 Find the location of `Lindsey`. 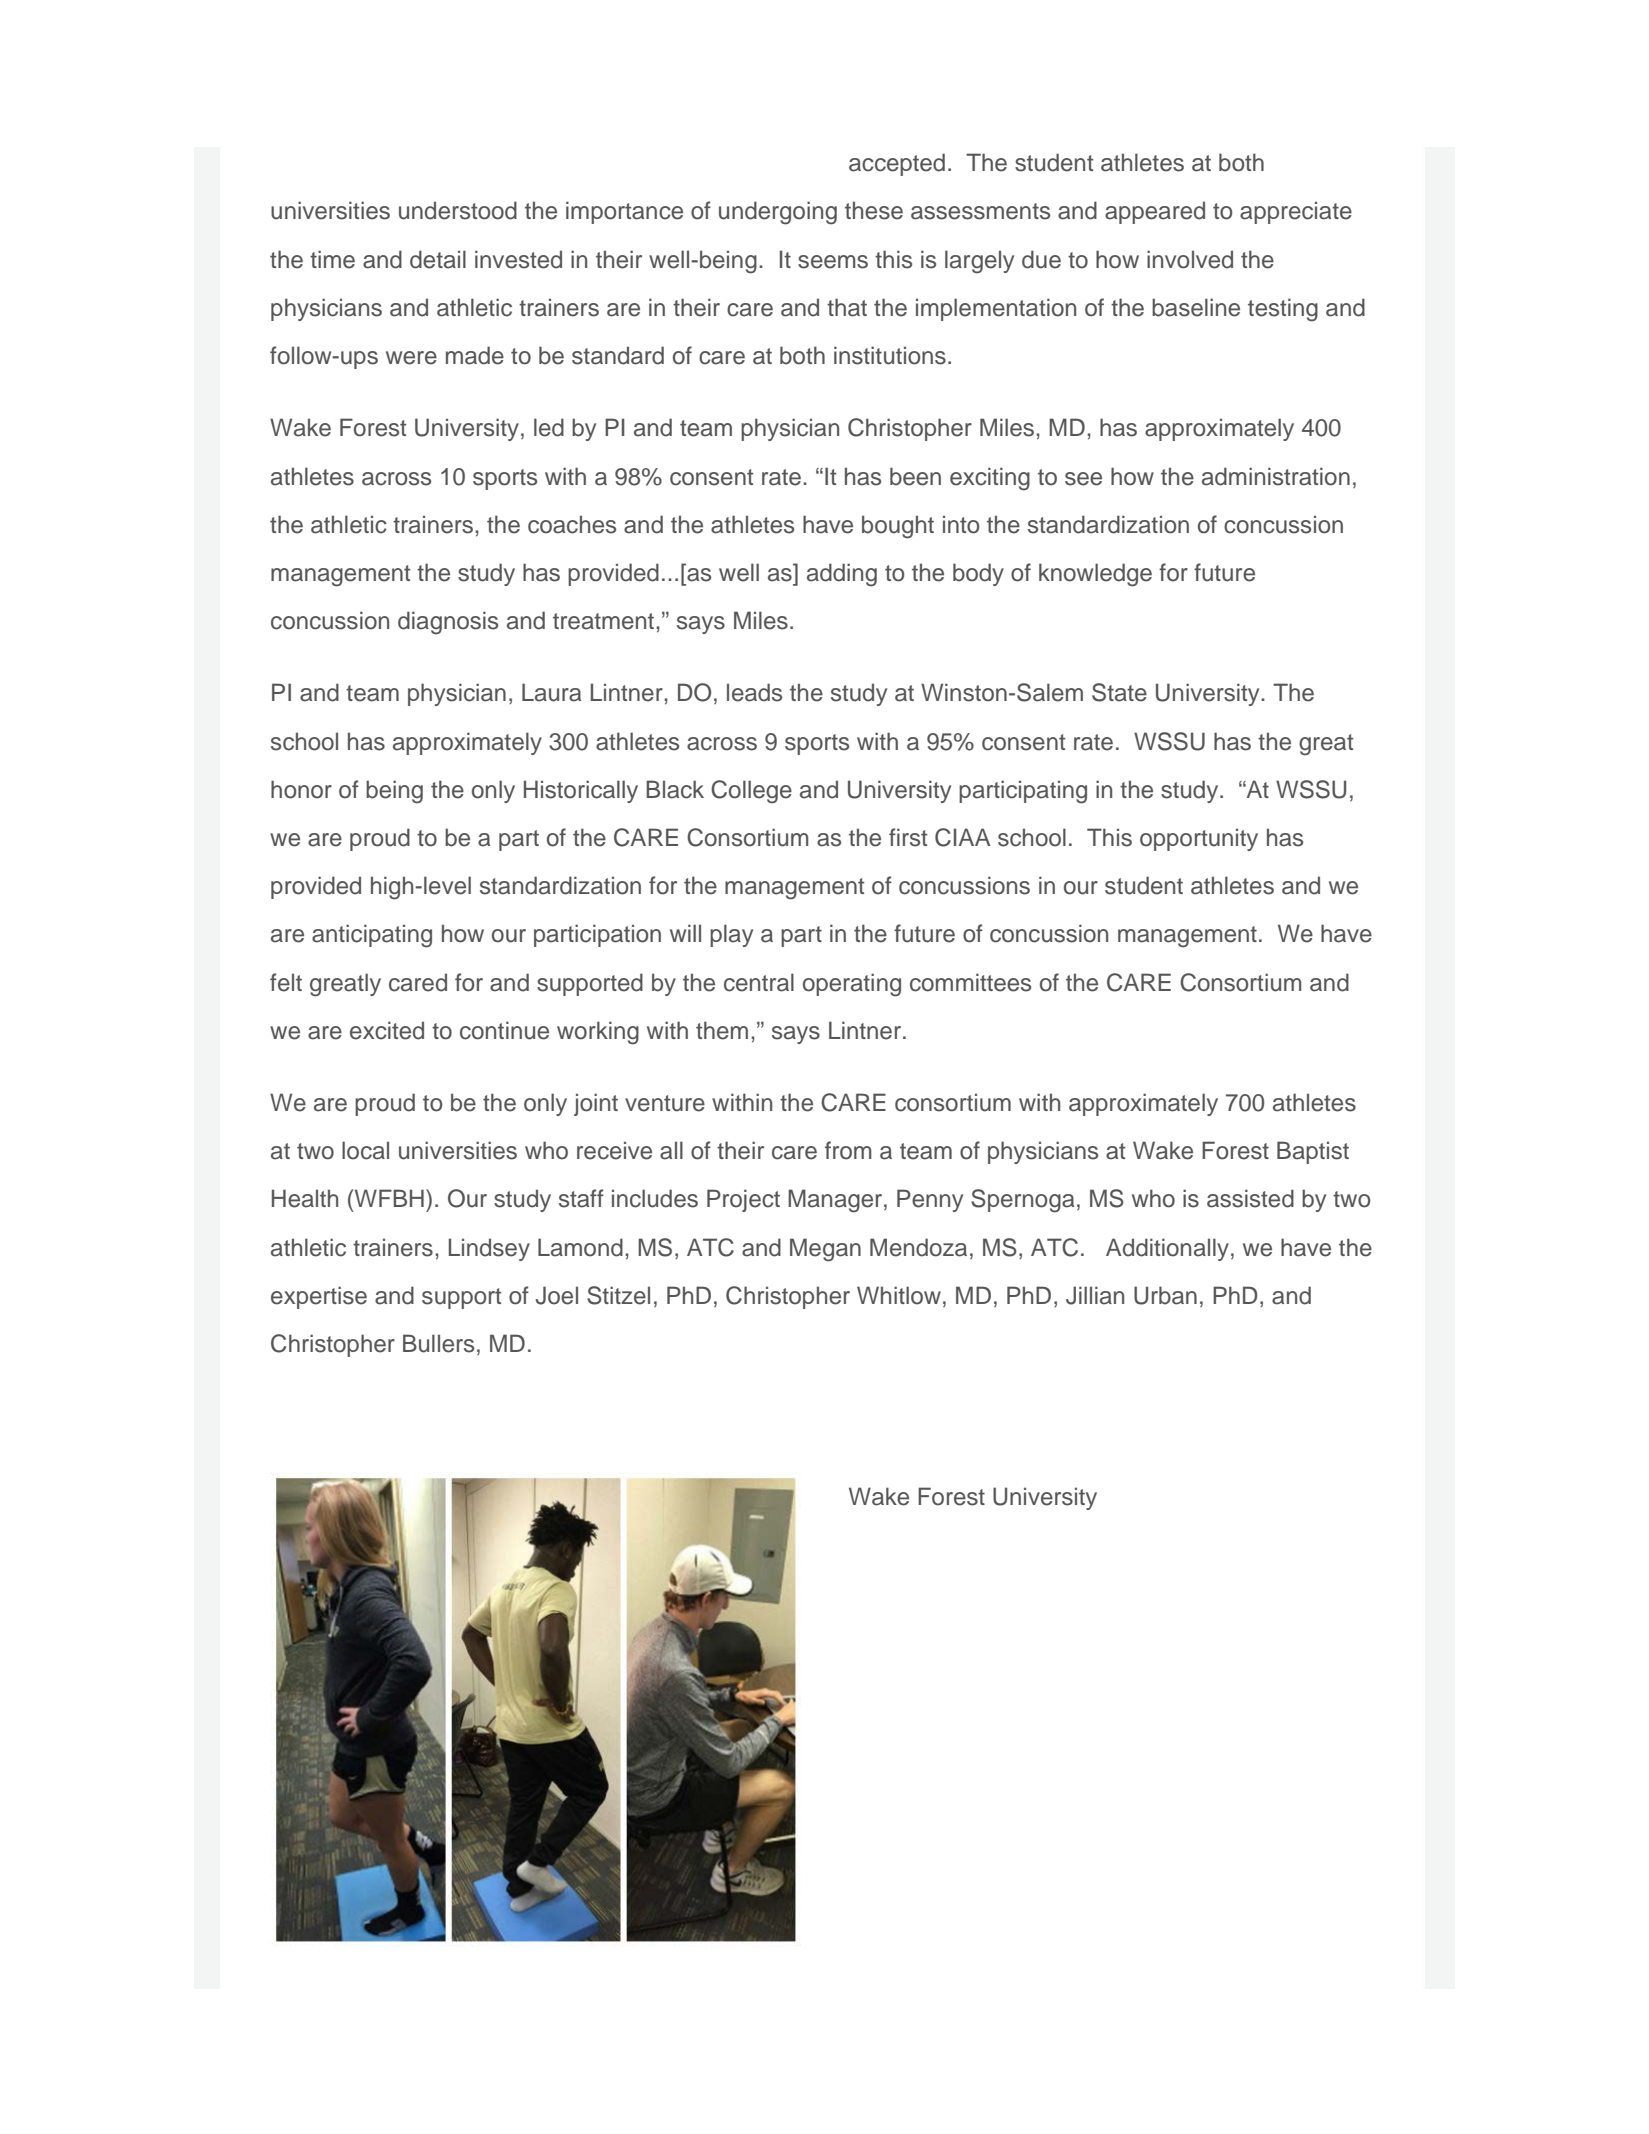

Lindsey is located at coordinates (489, 1249).
